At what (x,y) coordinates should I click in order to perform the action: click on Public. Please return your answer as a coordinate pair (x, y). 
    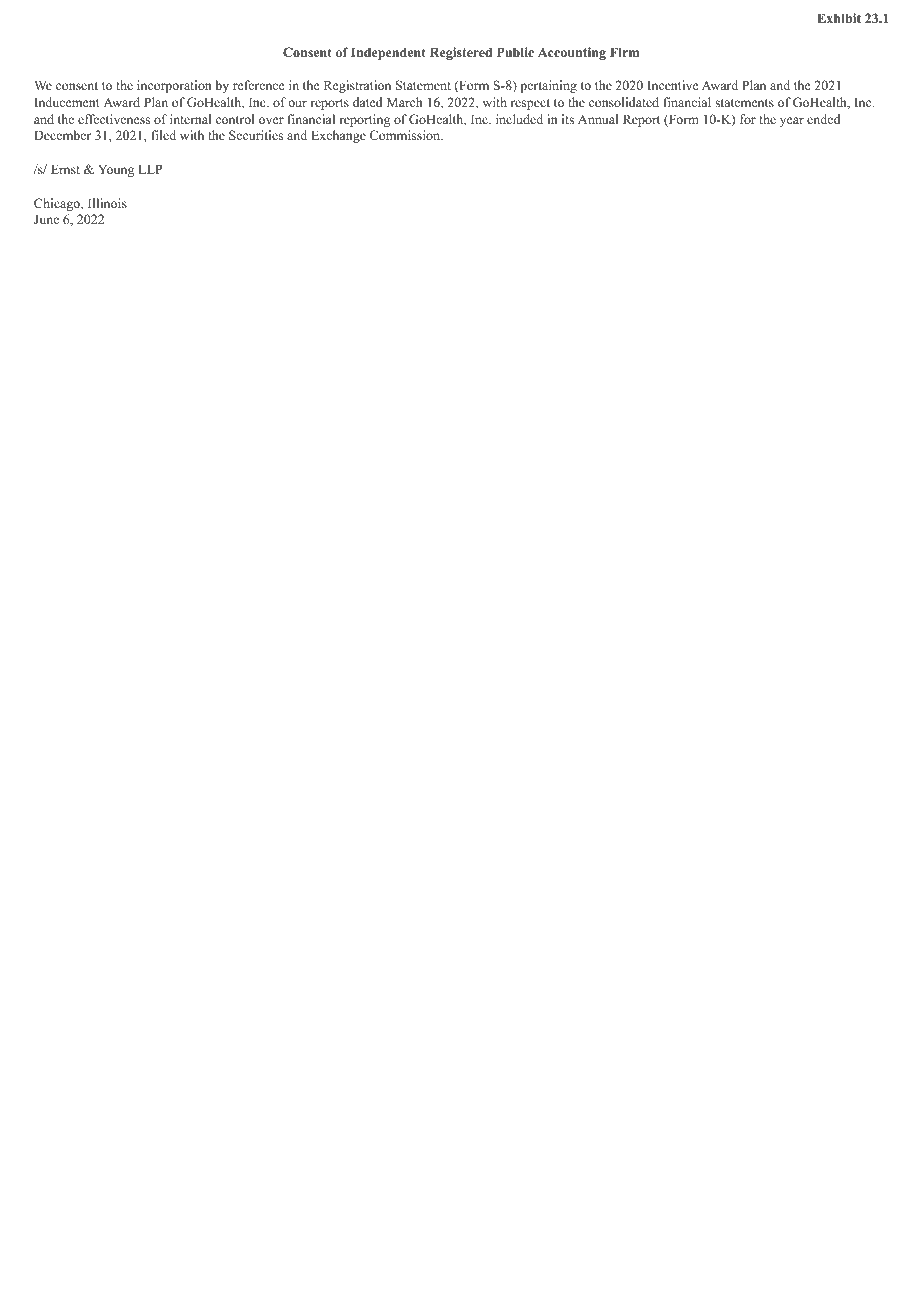
    Looking at the image, I should click on (515, 52).
